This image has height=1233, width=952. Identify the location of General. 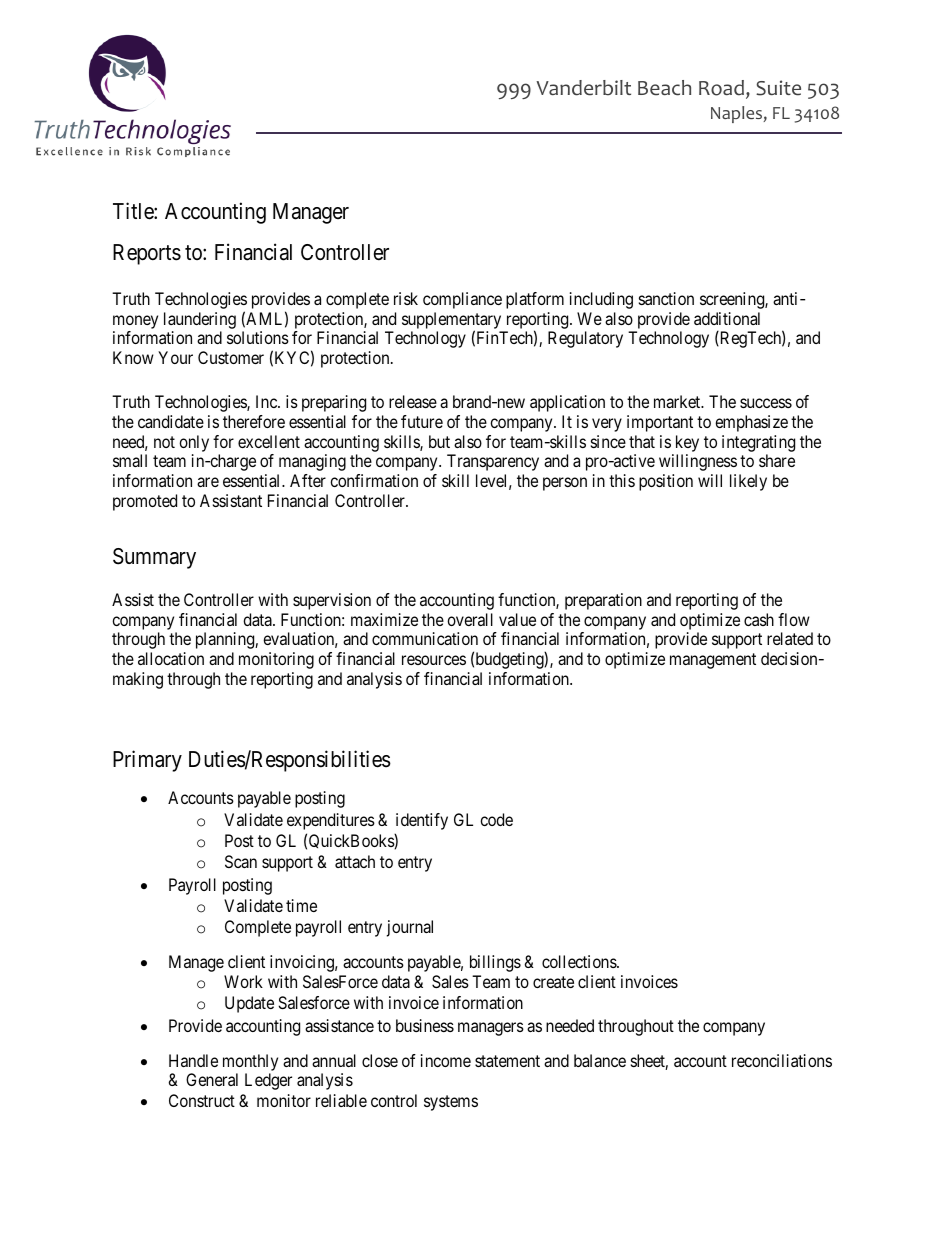
(212, 1079).
